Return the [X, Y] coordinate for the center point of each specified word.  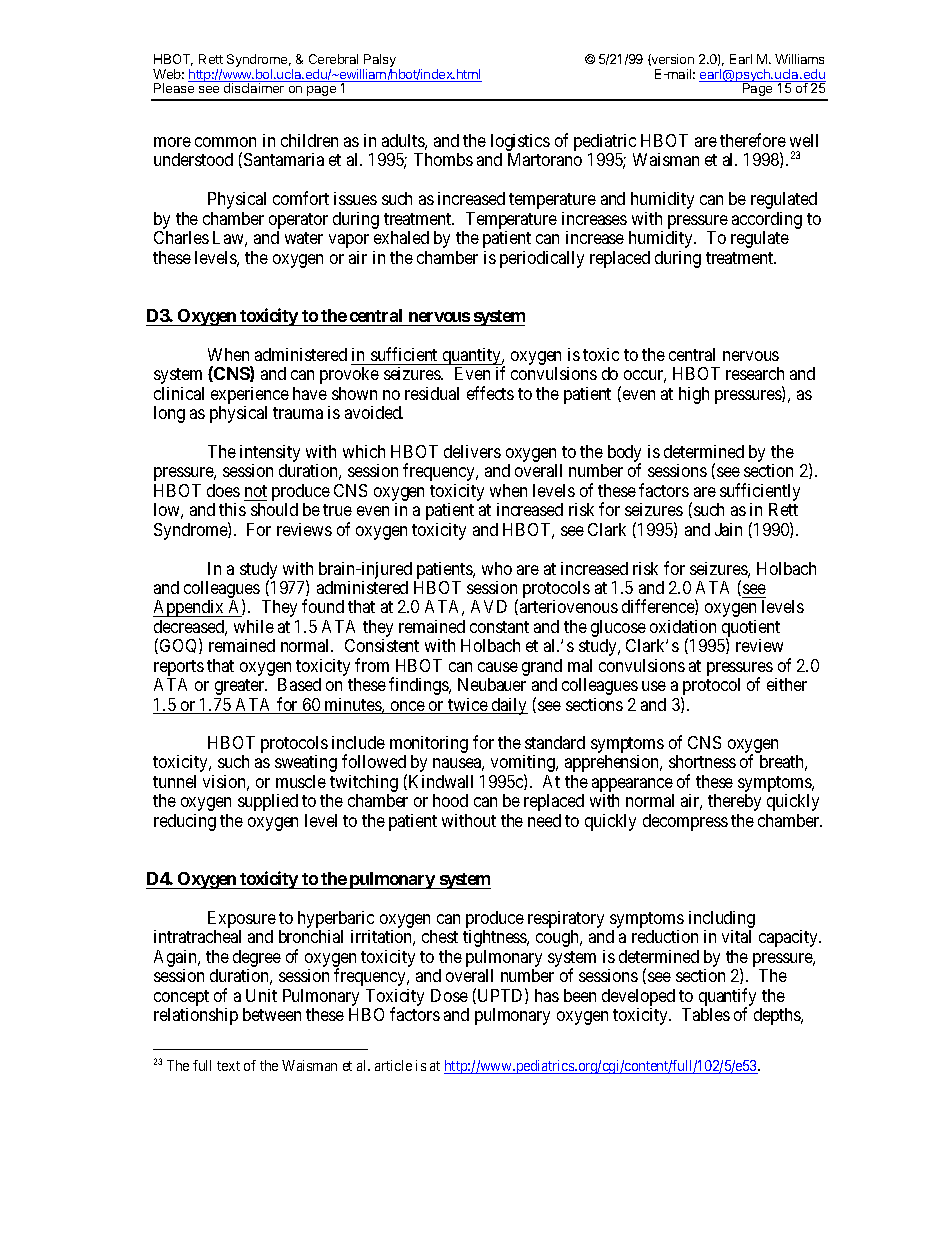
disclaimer [254, 88]
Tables [706, 1014]
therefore [753, 140]
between [272, 1014]
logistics [520, 144]
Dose [449, 995]
